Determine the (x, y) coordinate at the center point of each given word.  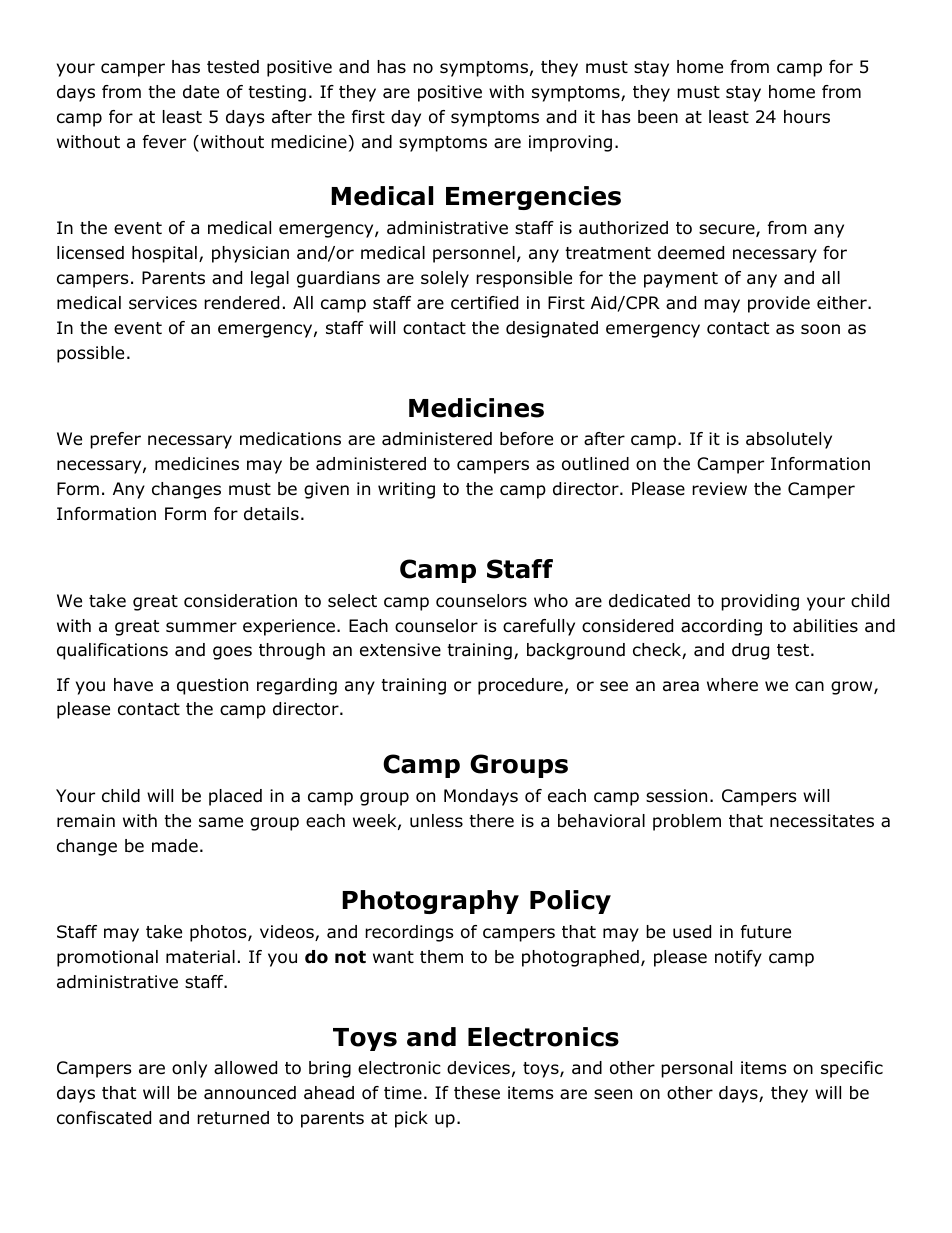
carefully (539, 627)
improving (570, 143)
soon (820, 329)
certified (484, 303)
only (189, 1069)
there (491, 821)
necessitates (822, 821)
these (477, 1092)
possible (90, 354)
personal (696, 1069)
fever (164, 142)
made (175, 846)
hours (807, 117)
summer (201, 627)
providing (760, 602)
